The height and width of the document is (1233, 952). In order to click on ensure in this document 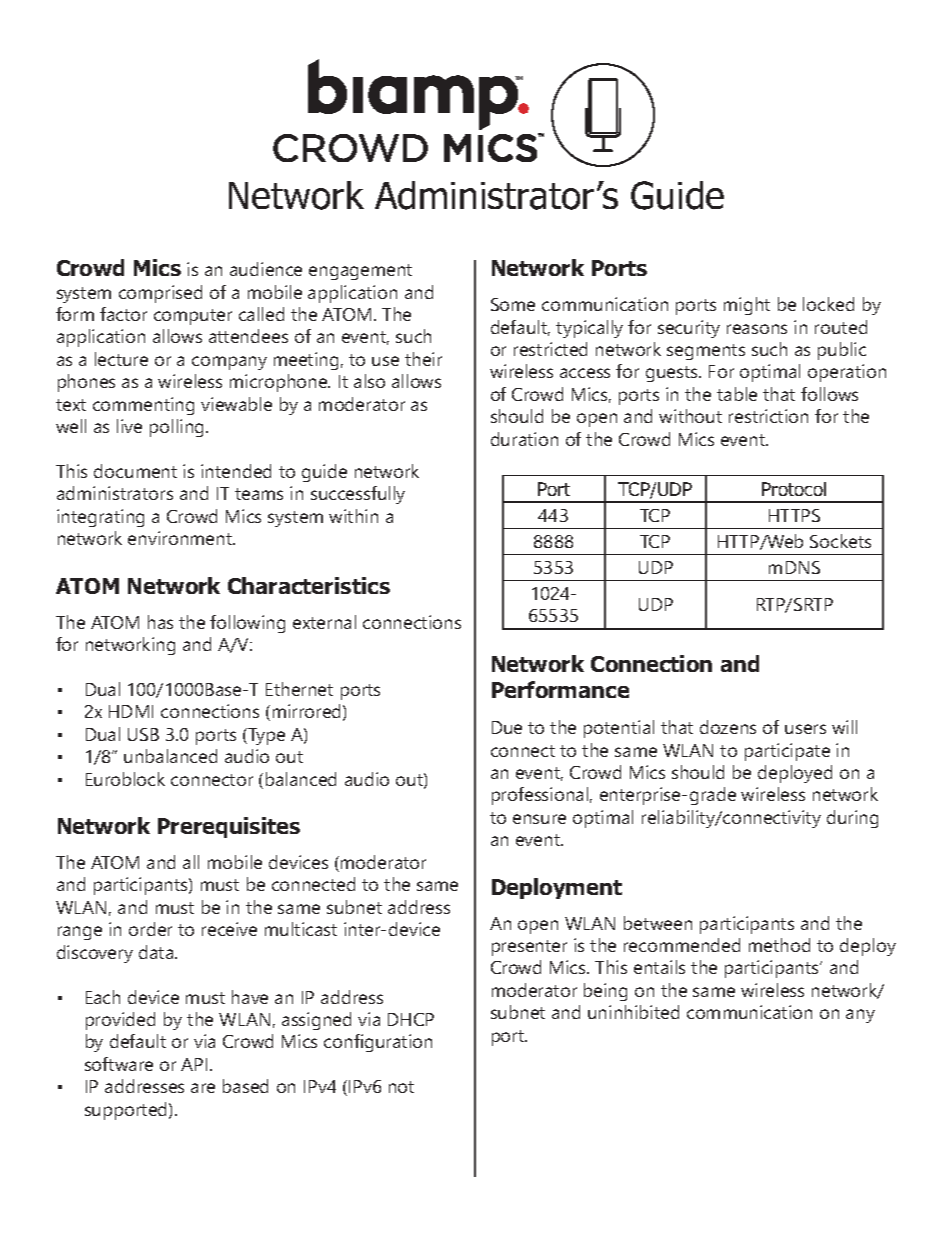, I will do `click(539, 819)`.
